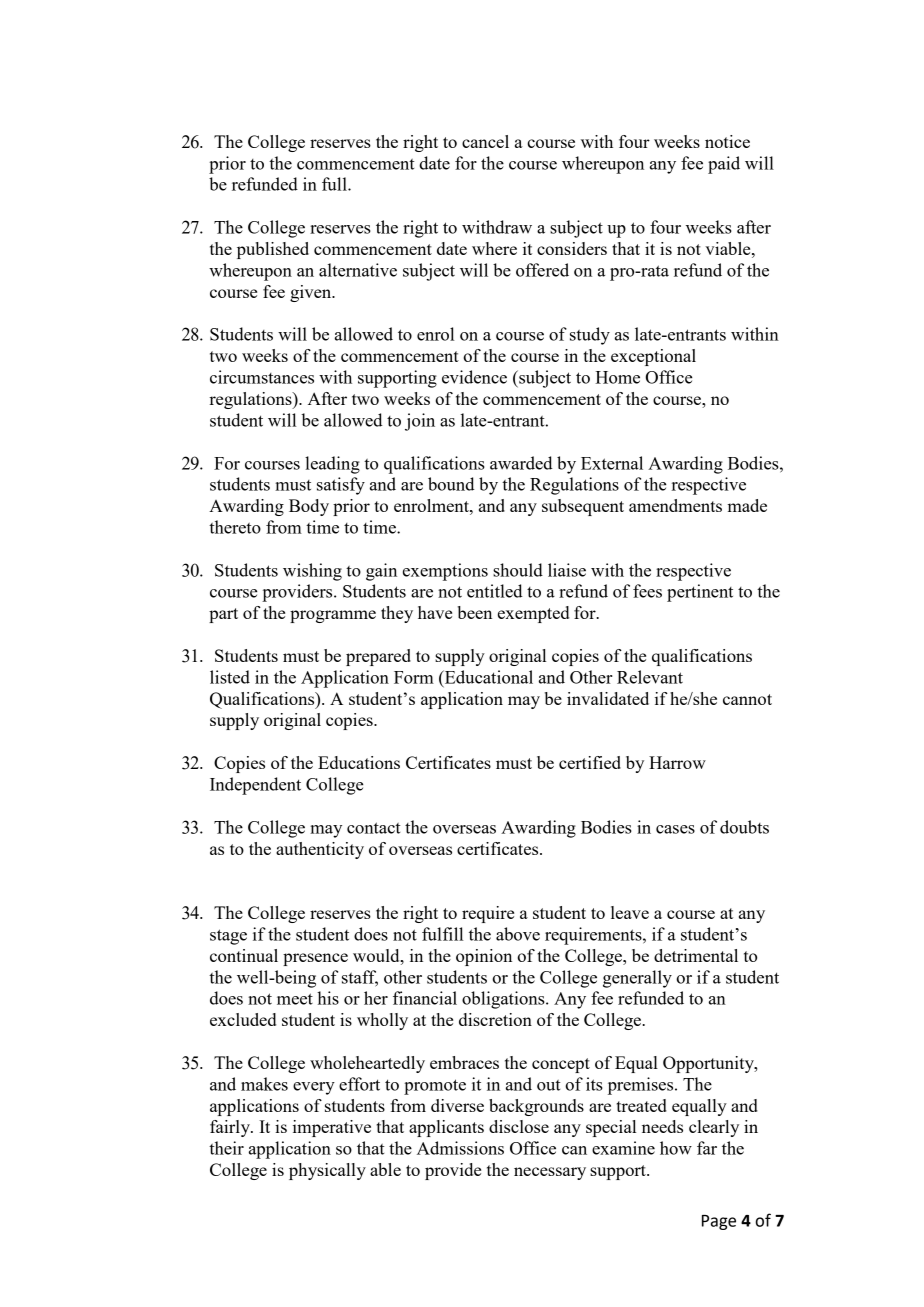 This screenshot has width=924, height=1307. Describe the element at coordinates (327, 1171) in the screenshot. I see `physically` at that location.
